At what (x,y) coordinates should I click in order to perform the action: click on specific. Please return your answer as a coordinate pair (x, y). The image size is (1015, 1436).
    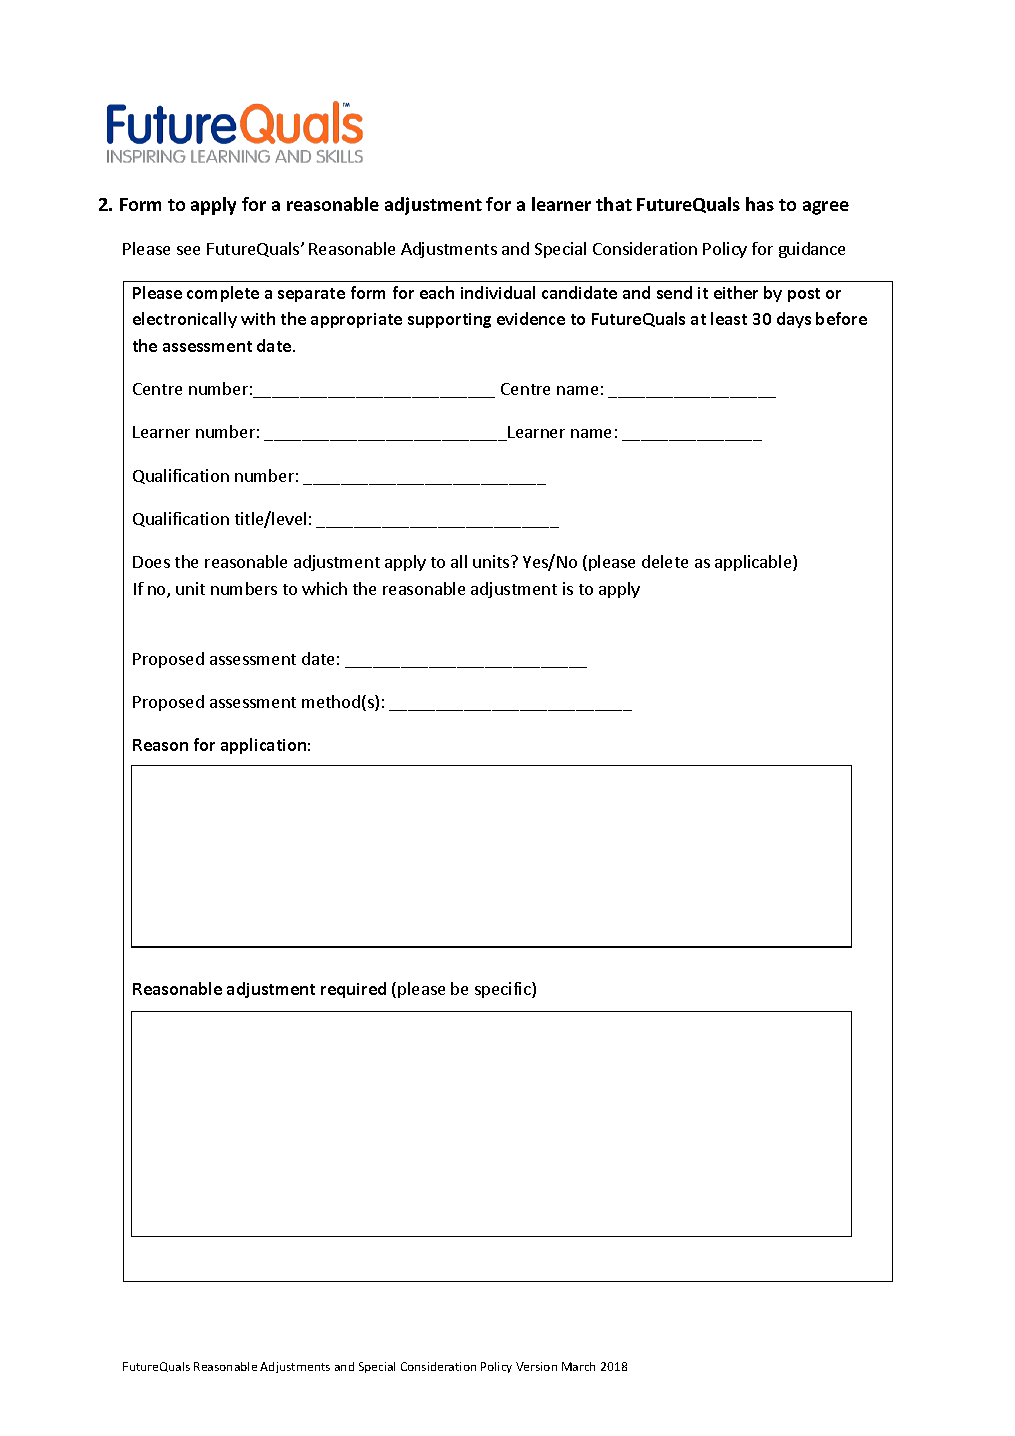
    Looking at the image, I should click on (504, 990).
